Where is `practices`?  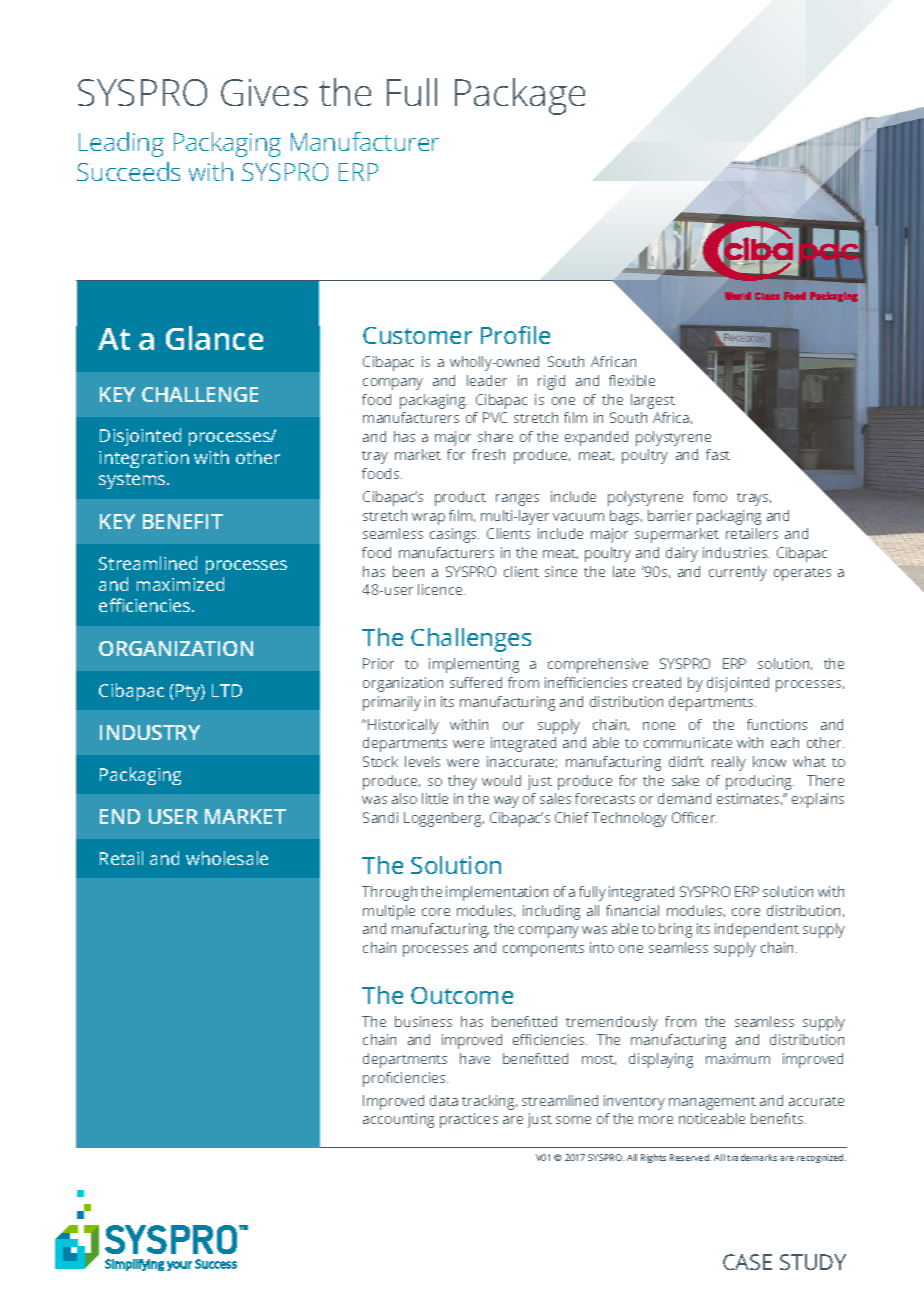
practices is located at coordinates (469, 1120).
